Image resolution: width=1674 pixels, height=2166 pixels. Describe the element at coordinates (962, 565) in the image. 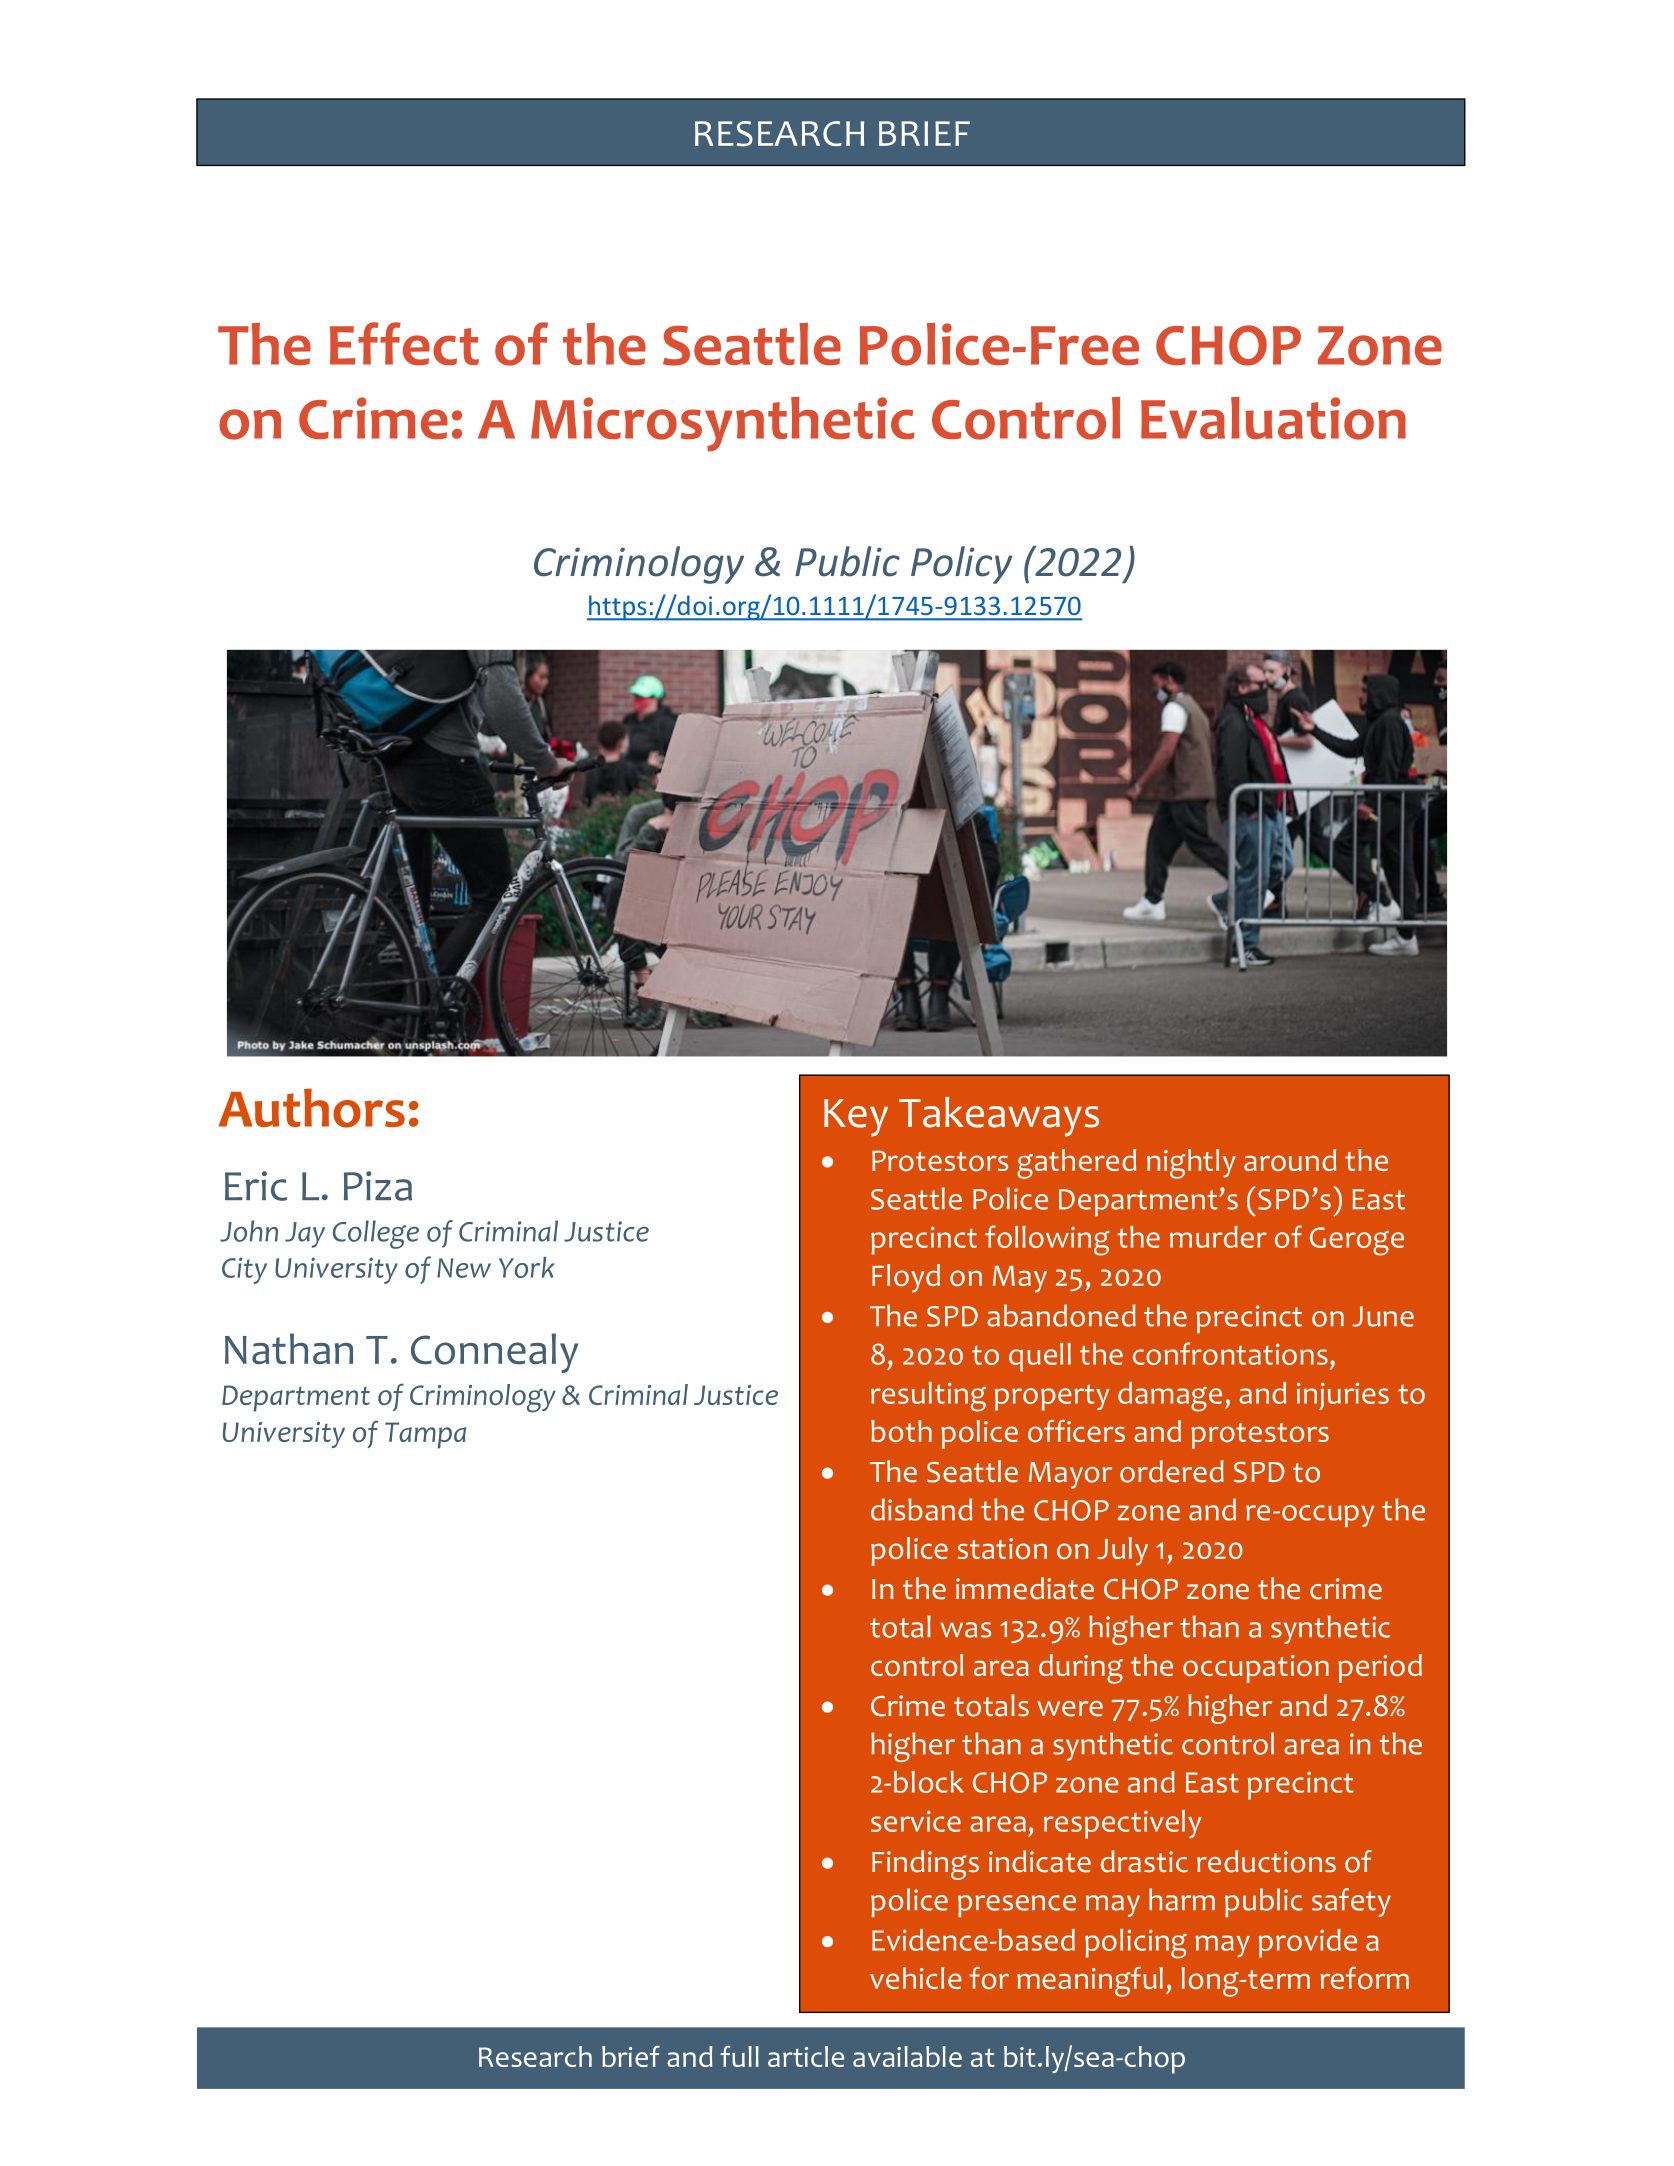

I see `Policy` at that location.
